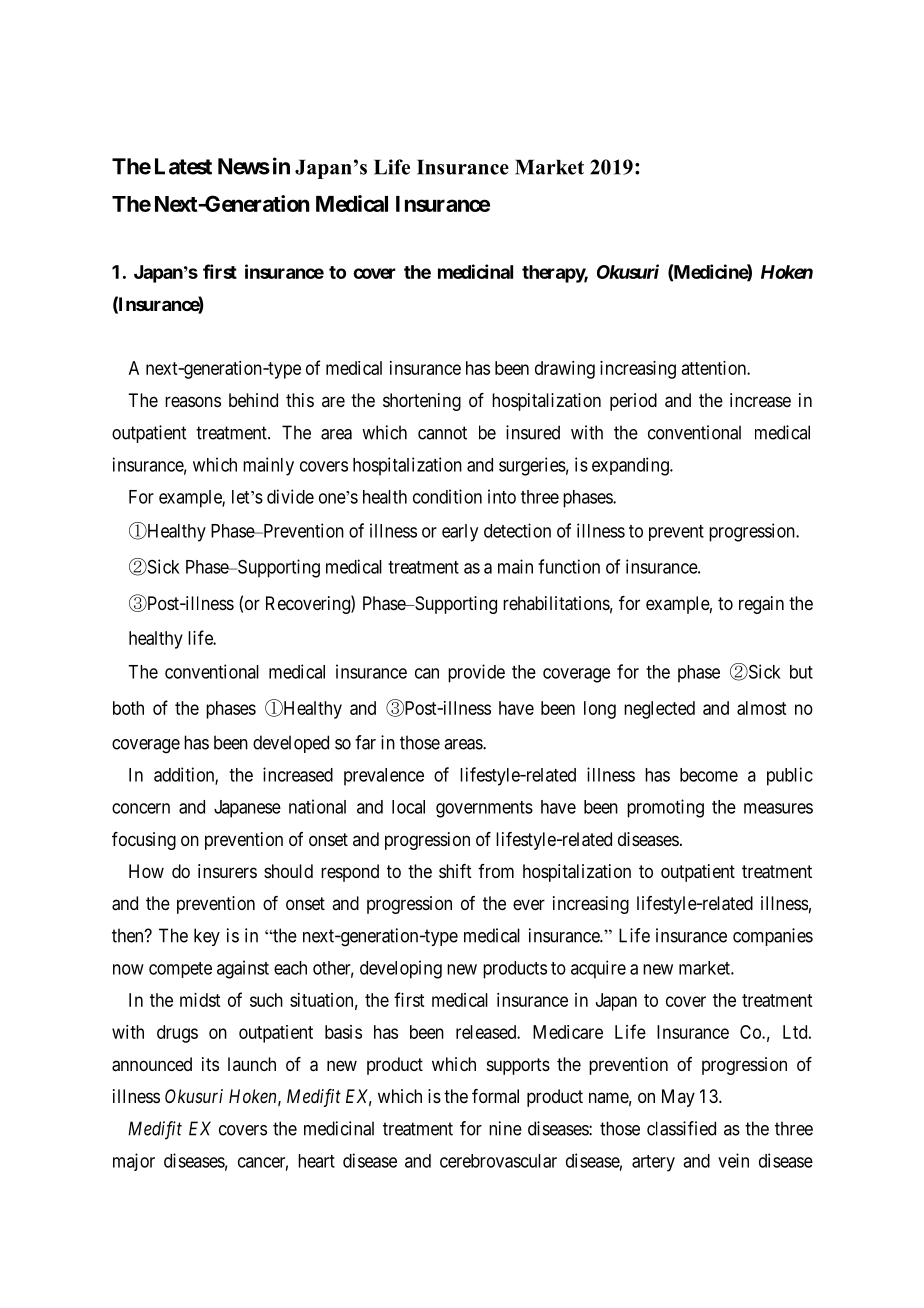 This screenshot has height=1308, width=924. What do you see at coordinates (193, 401) in the screenshot?
I see `reasons` at bounding box center [193, 401].
